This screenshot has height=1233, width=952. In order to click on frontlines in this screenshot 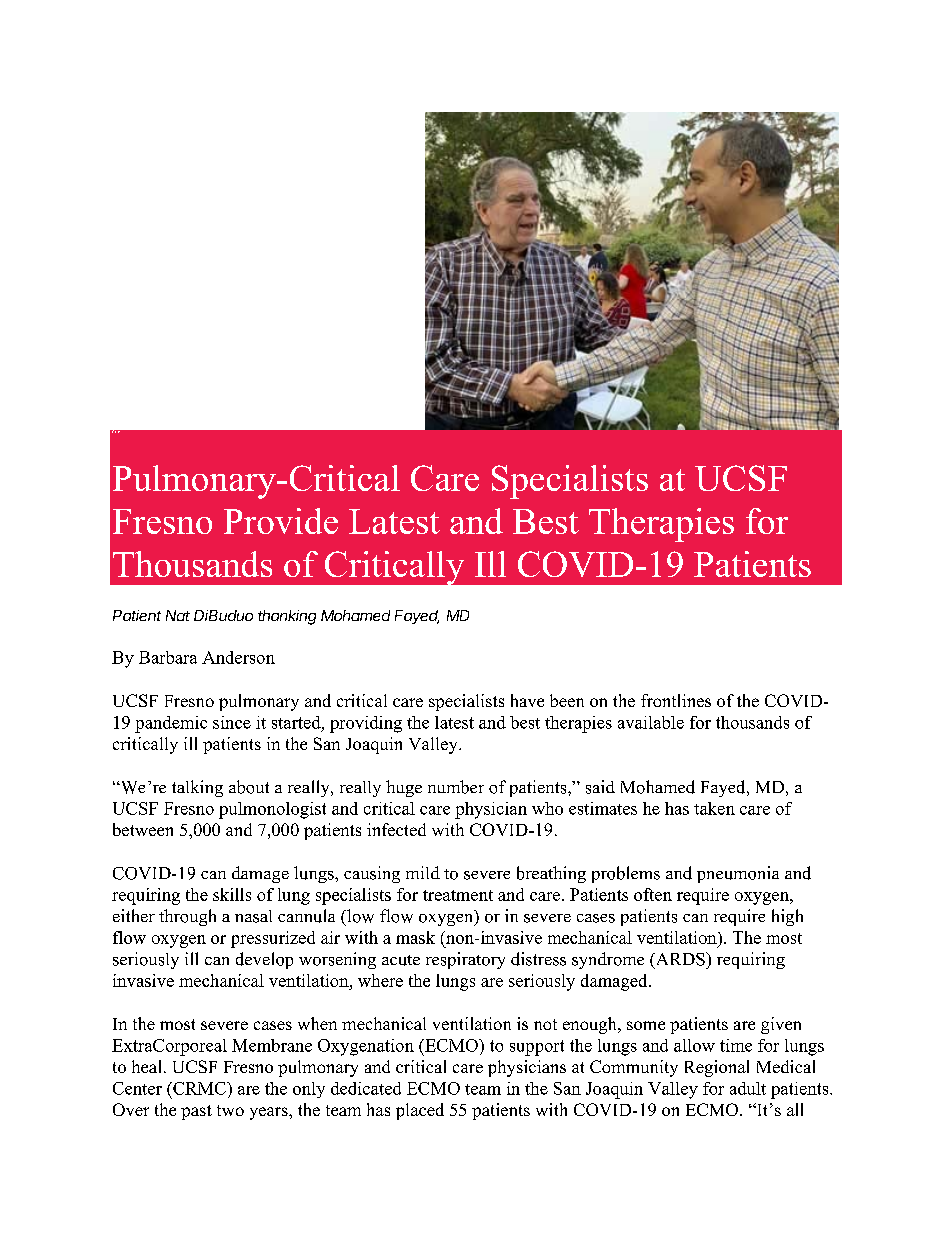, I will do `click(676, 700)`.
